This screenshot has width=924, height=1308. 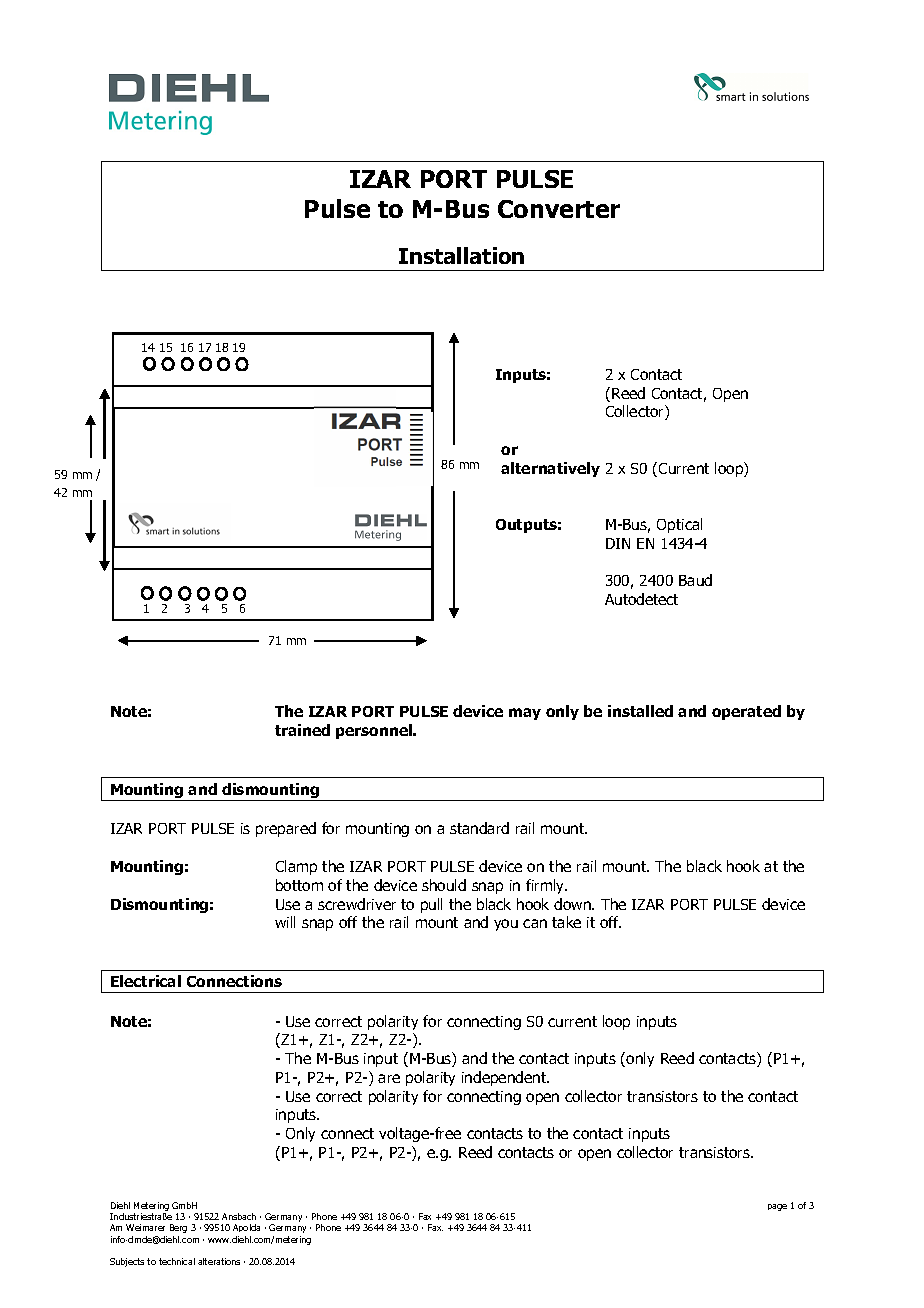 What do you see at coordinates (695, 580) in the screenshot?
I see `Baud` at bounding box center [695, 580].
